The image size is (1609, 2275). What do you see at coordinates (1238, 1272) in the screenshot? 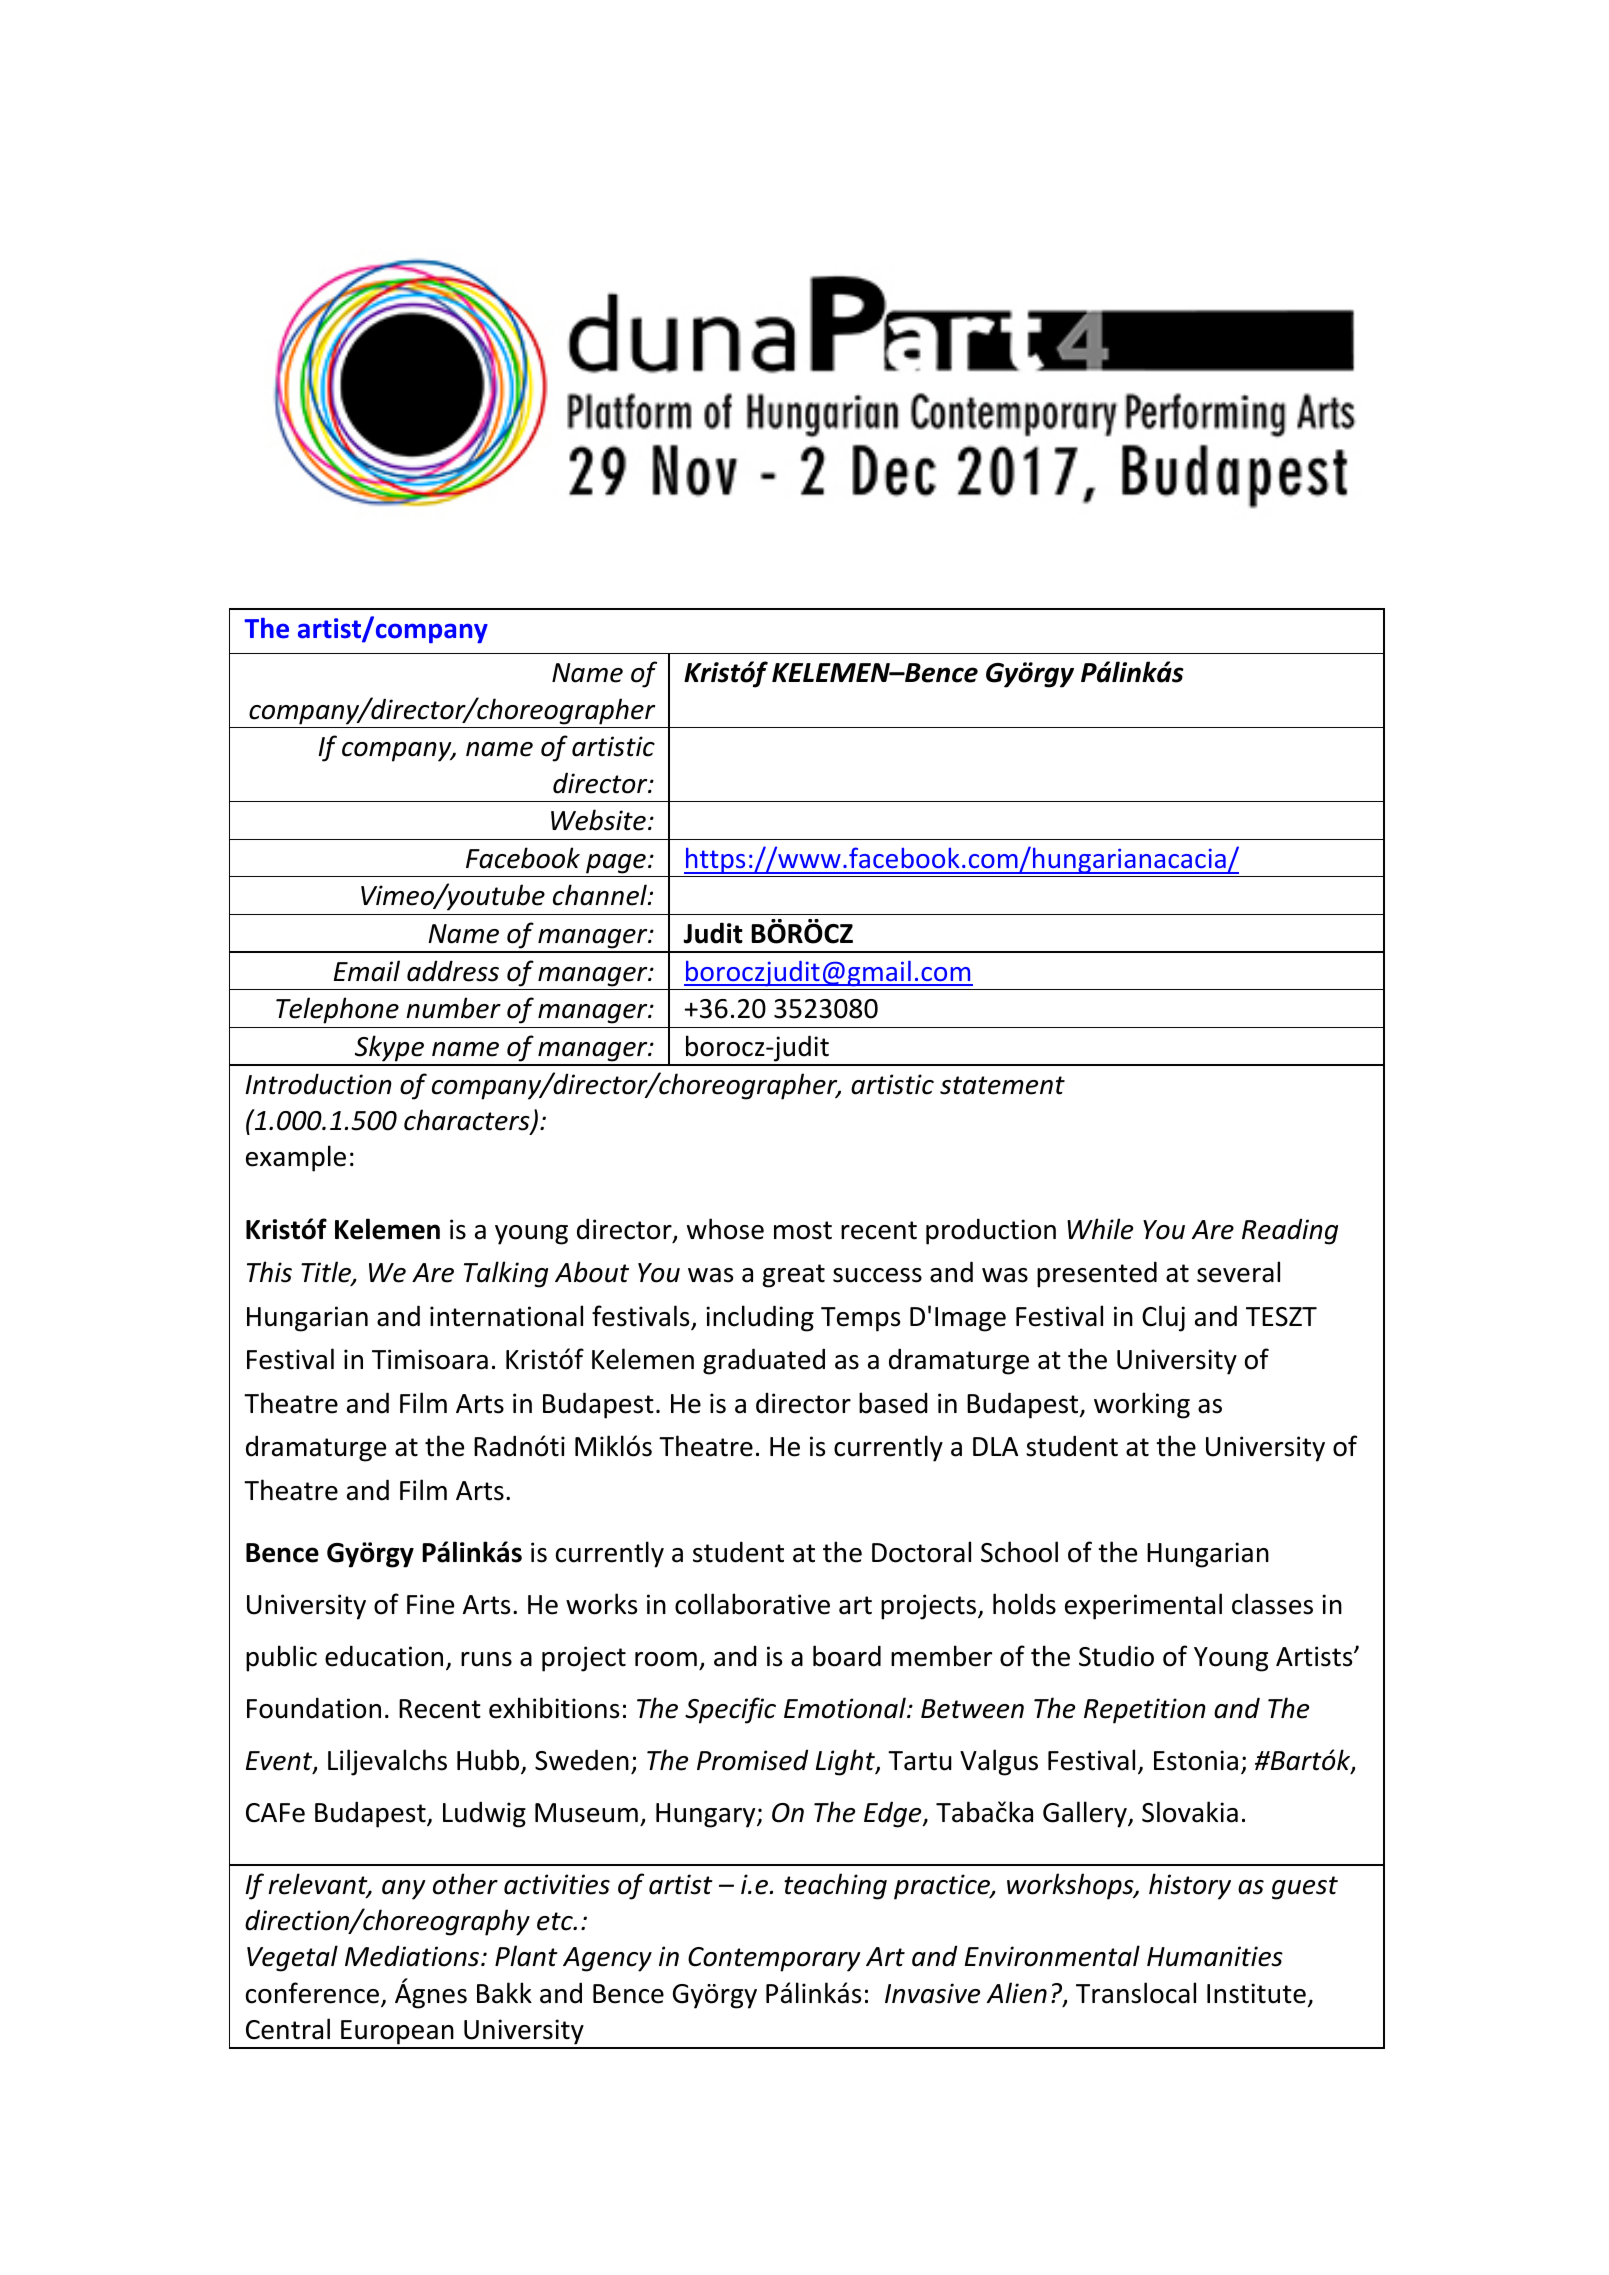
I see `several` at bounding box center [1238, 1272].
